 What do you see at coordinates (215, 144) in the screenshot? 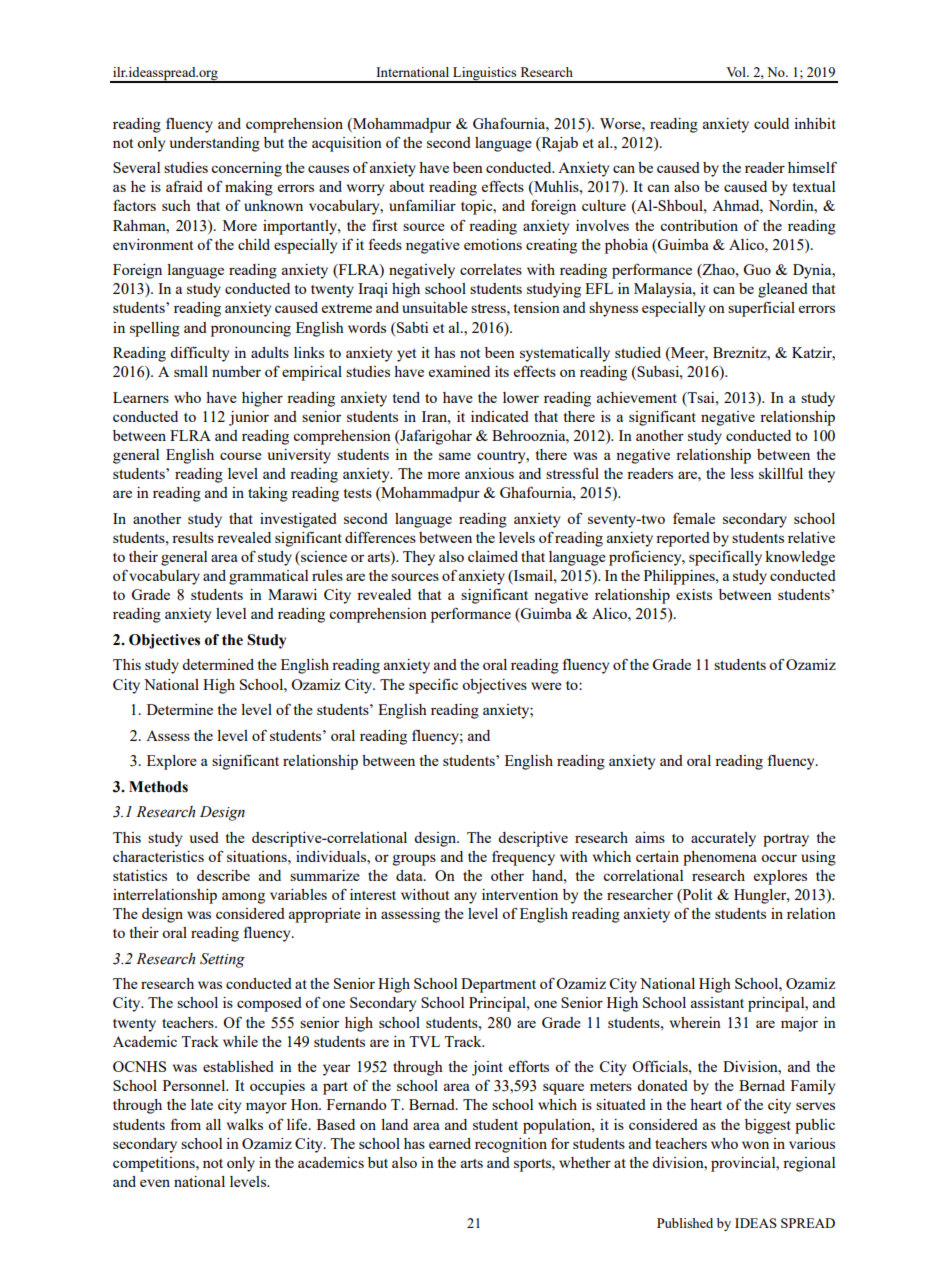
I see `understanding` at bounding box center [215, 144].
